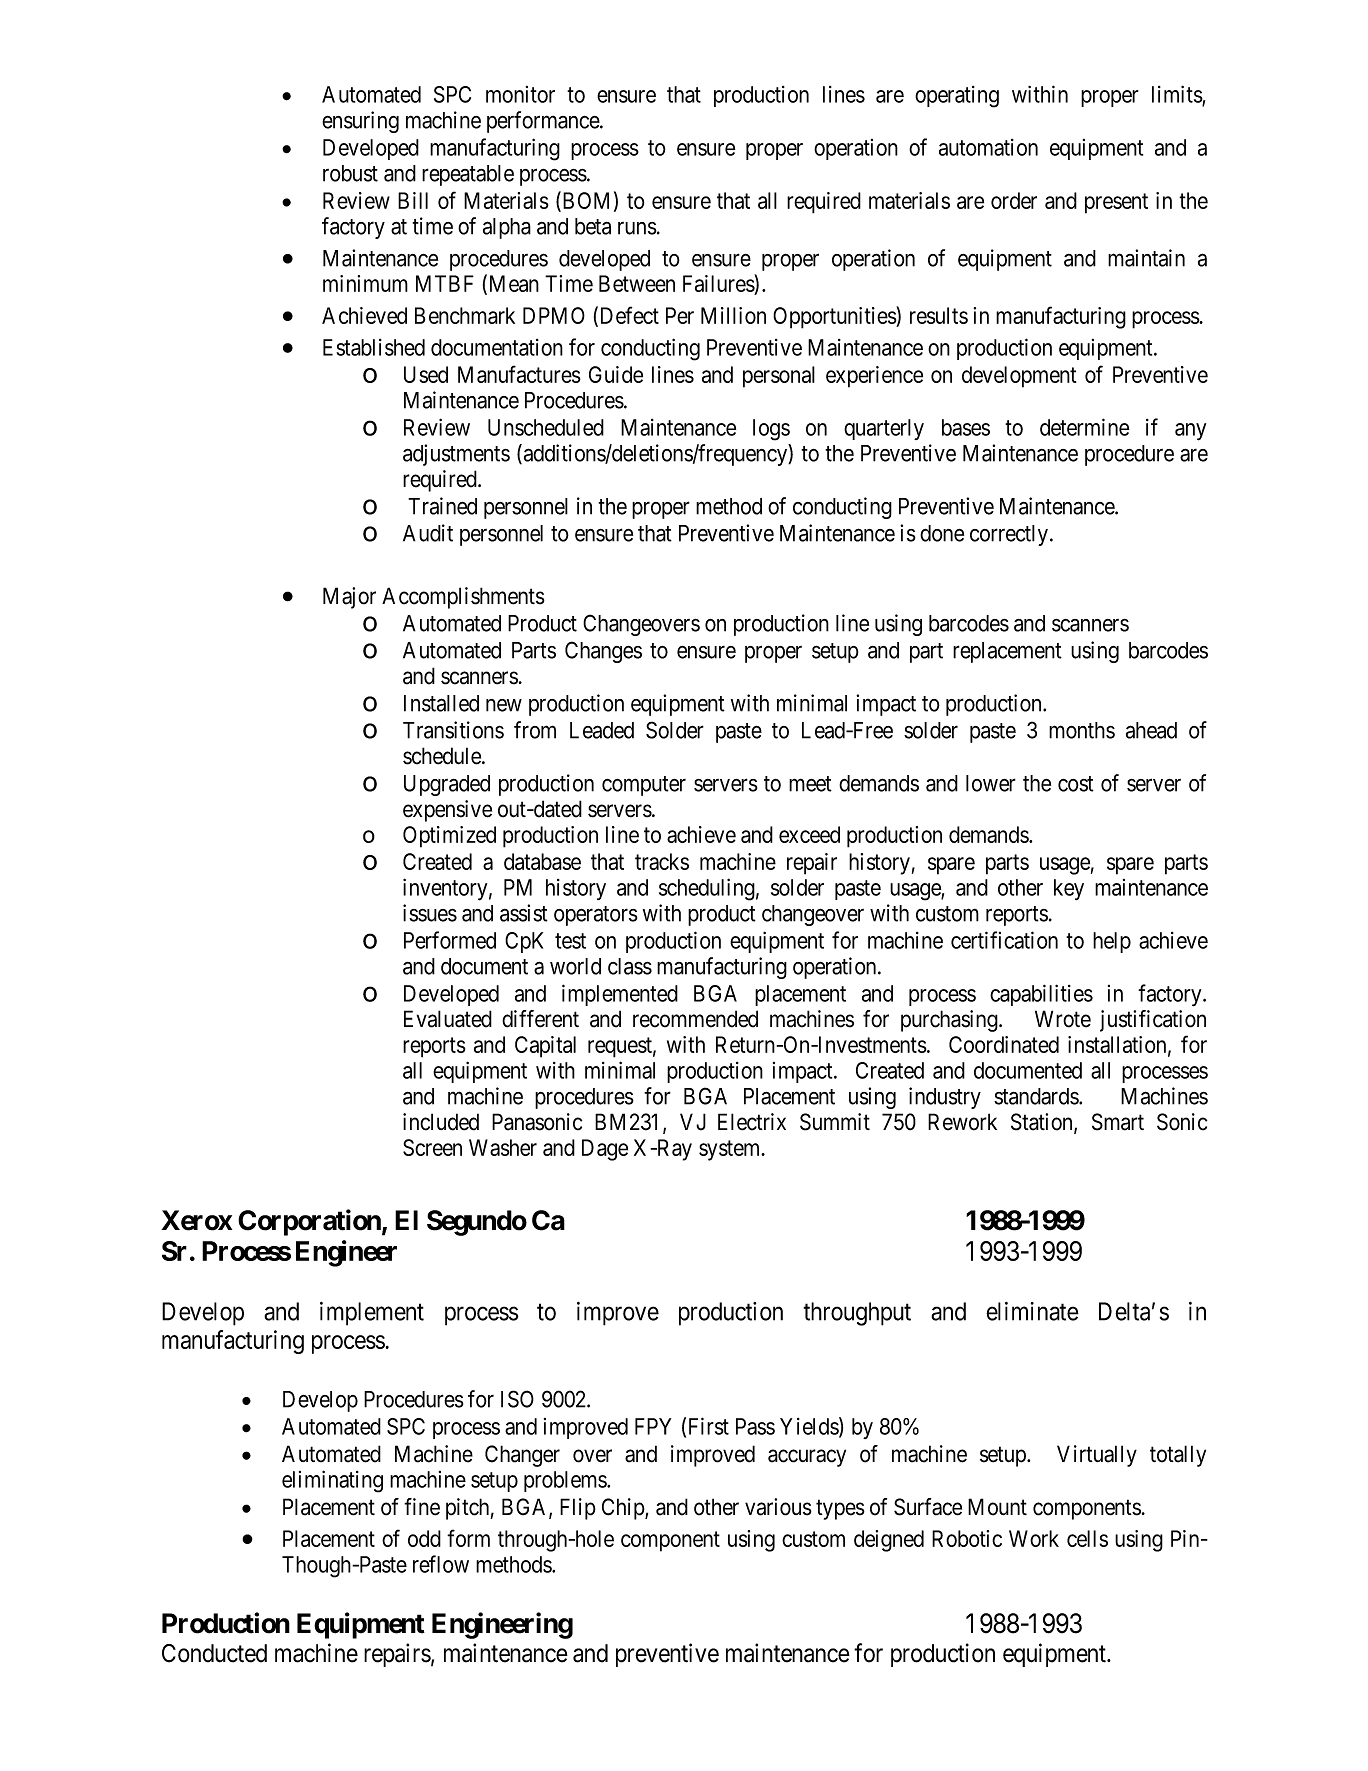  I want to click on system, so click(731, 1150).
